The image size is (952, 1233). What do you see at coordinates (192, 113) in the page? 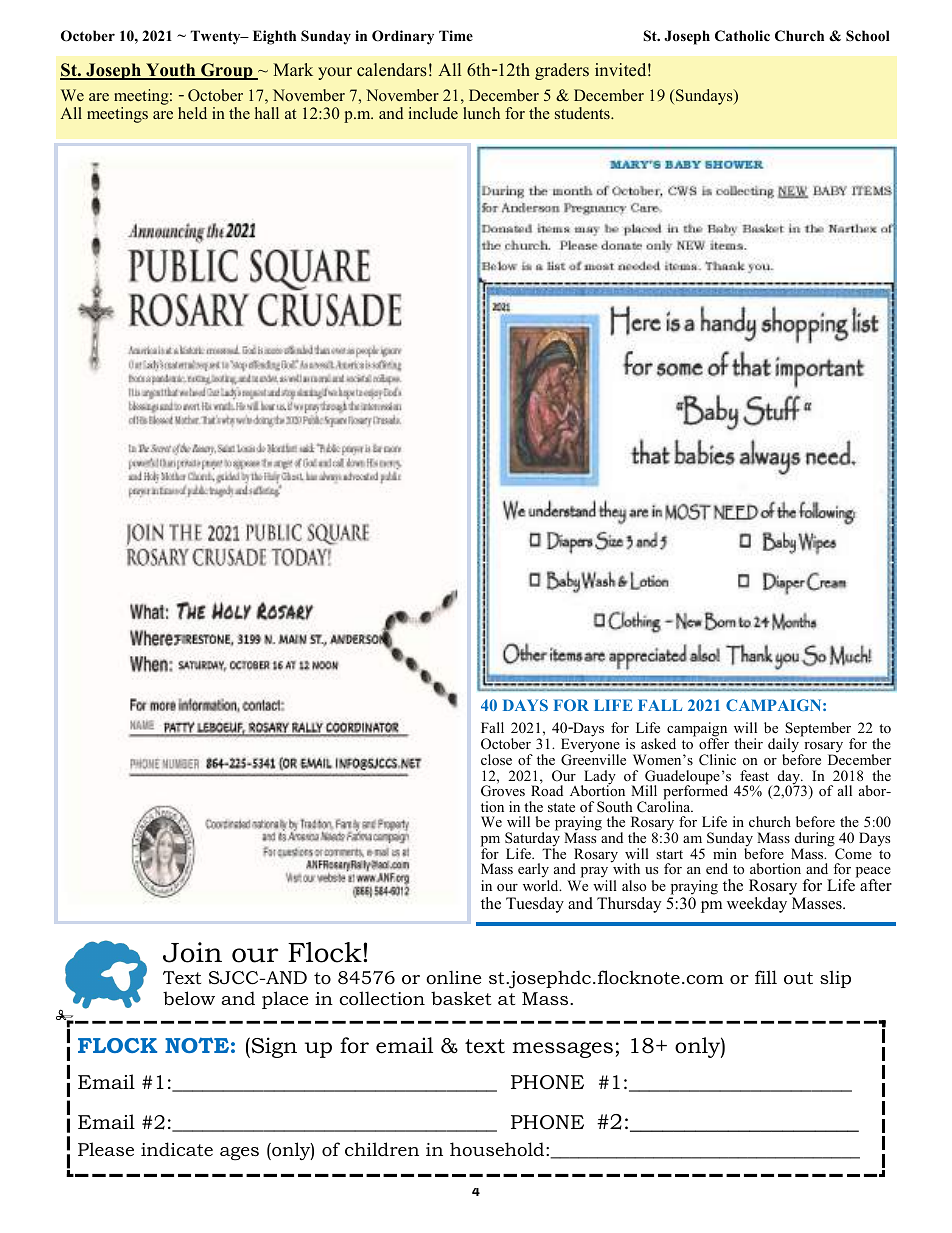
I see `held` at bounding box center [192, 113].
